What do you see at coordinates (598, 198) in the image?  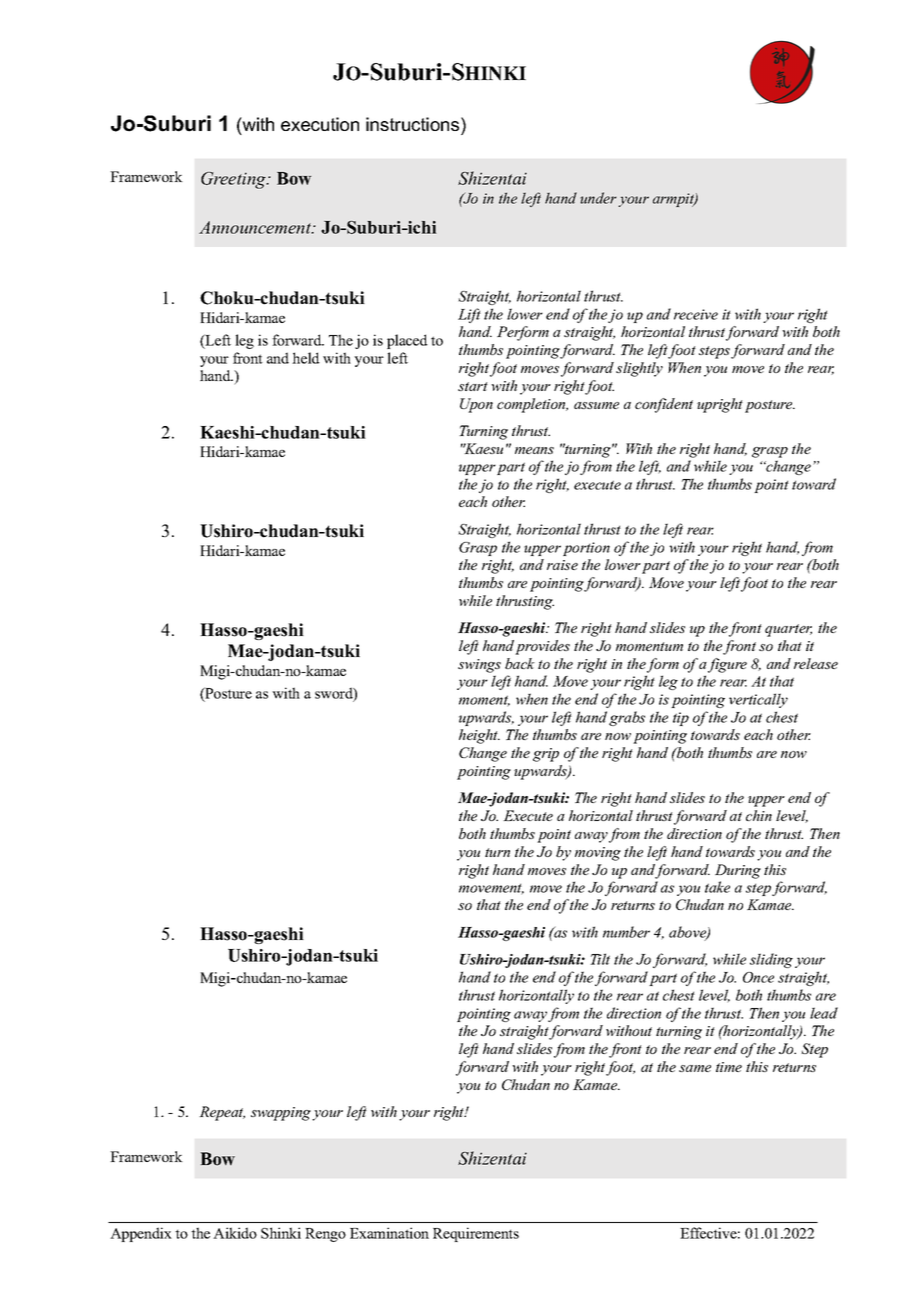 I see `under` at bounding box center [598, 198].
